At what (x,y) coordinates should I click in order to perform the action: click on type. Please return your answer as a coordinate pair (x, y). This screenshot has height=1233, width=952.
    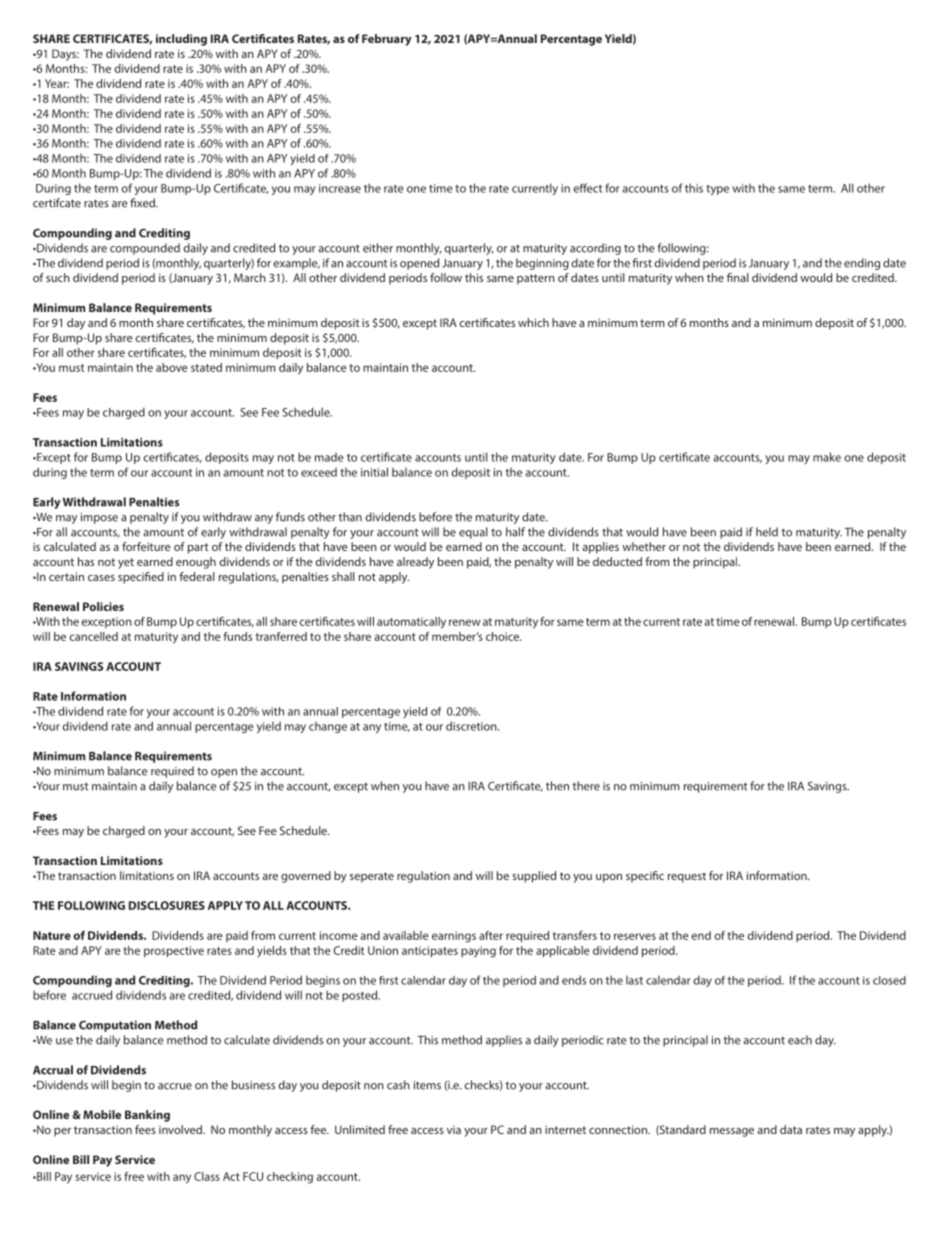
    Looking at the image, I should click on (717, 190).
